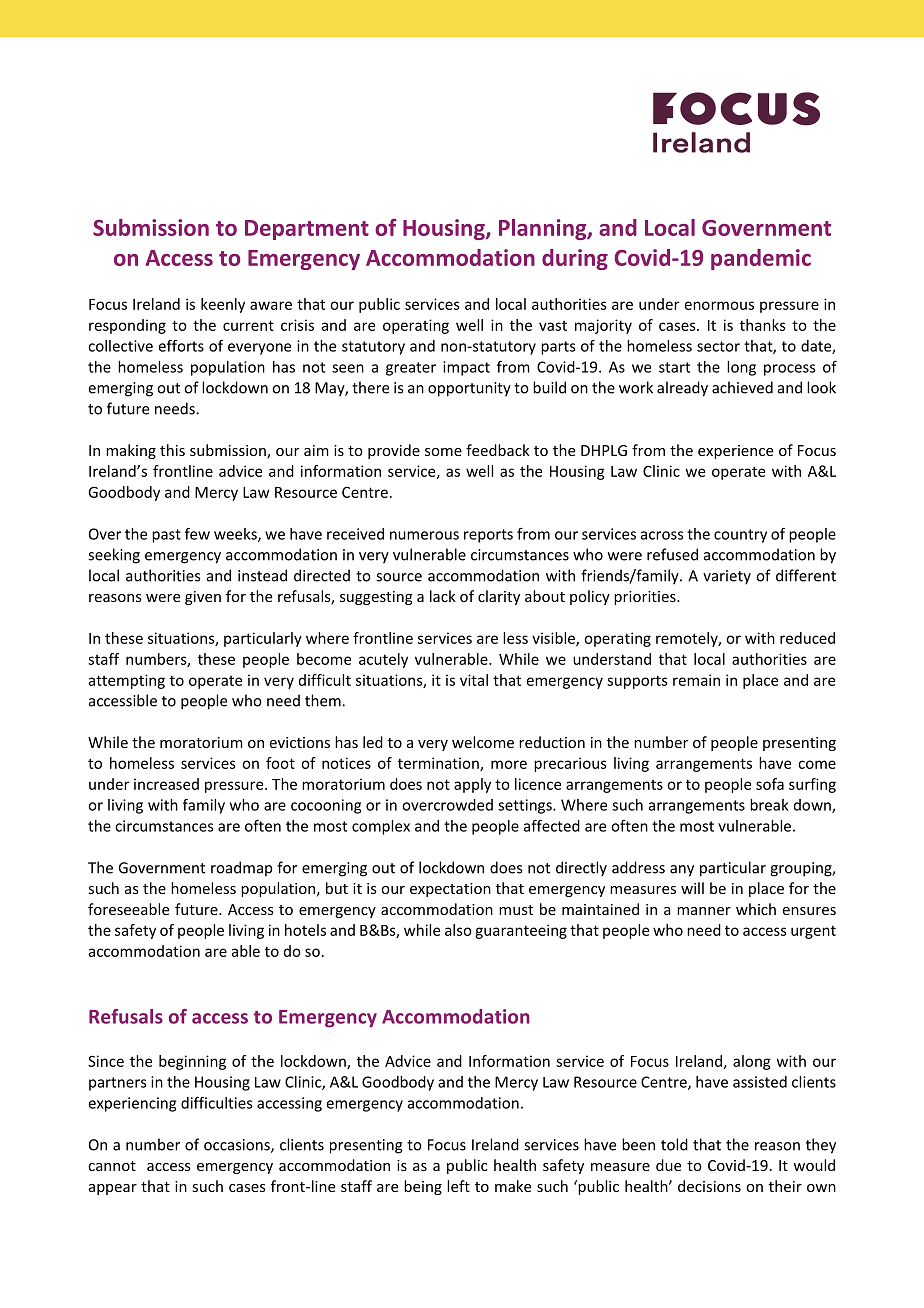  I want to click on roadmap, so click(241, 868).
